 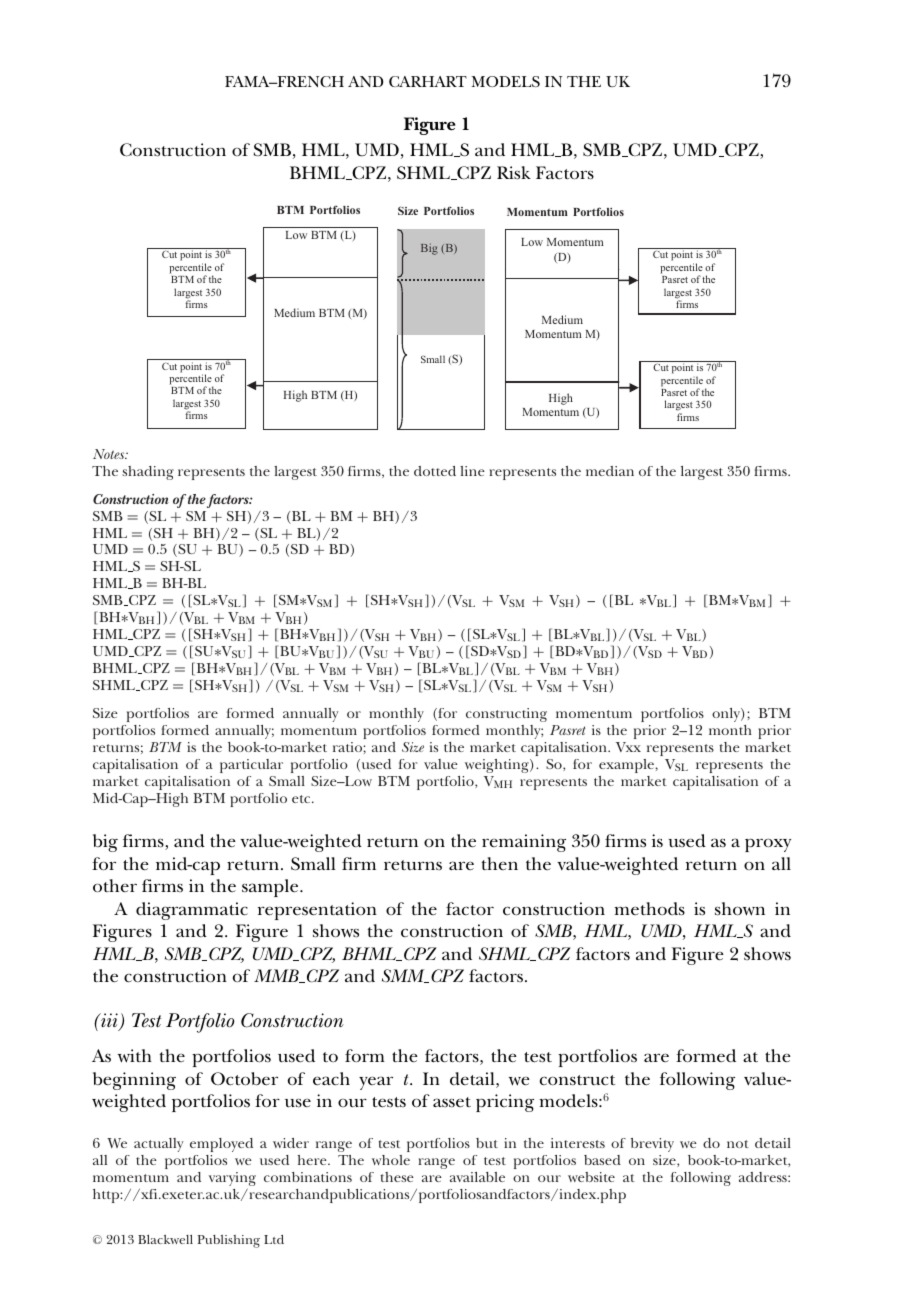 I want to click on methods, so click(x=649, y=909).
